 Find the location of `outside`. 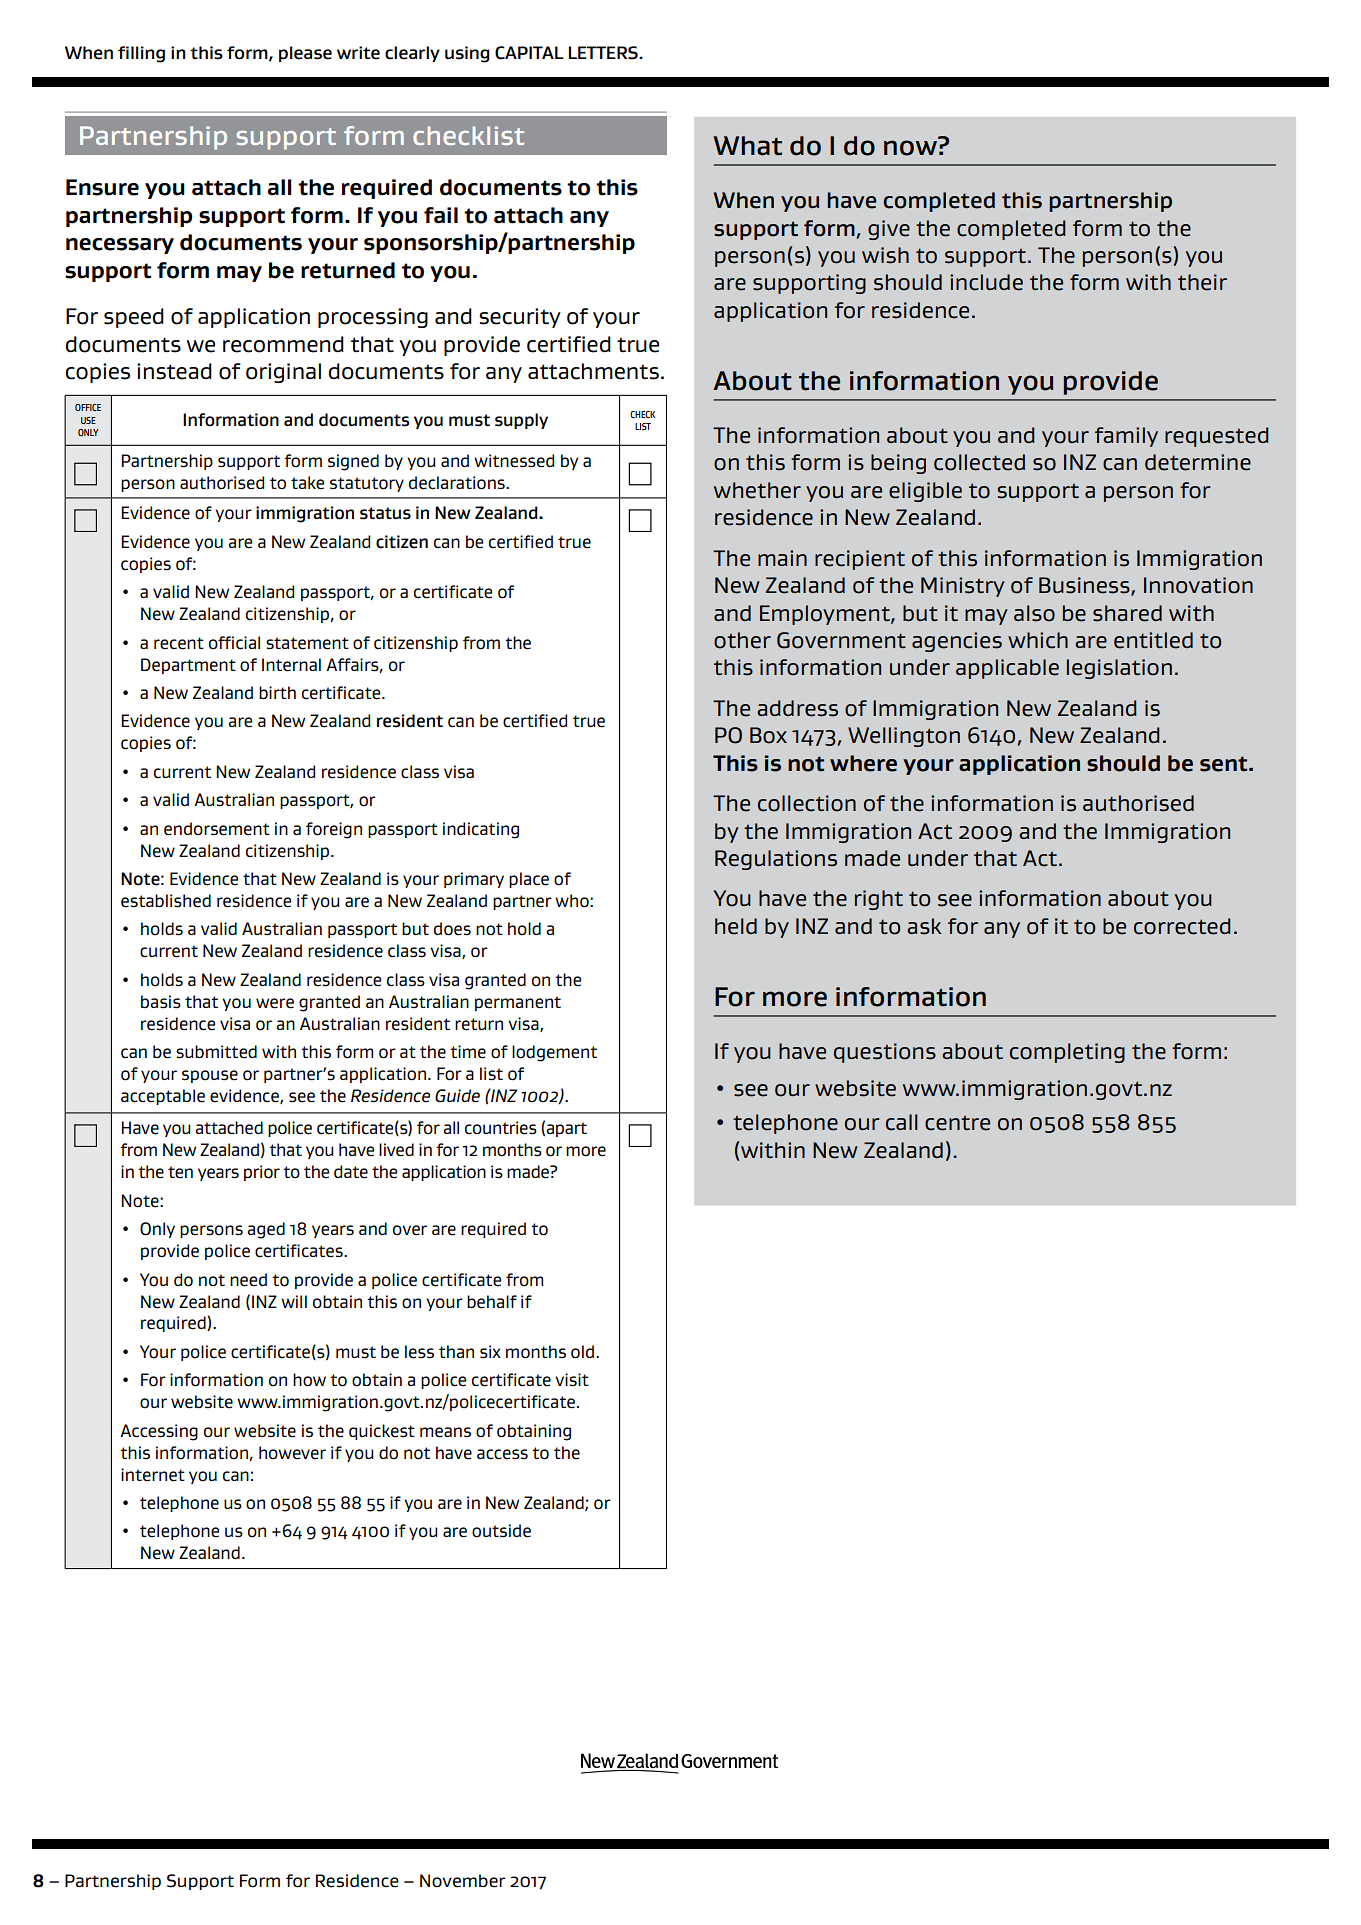

outside is located at coordinates (501, 1531).
